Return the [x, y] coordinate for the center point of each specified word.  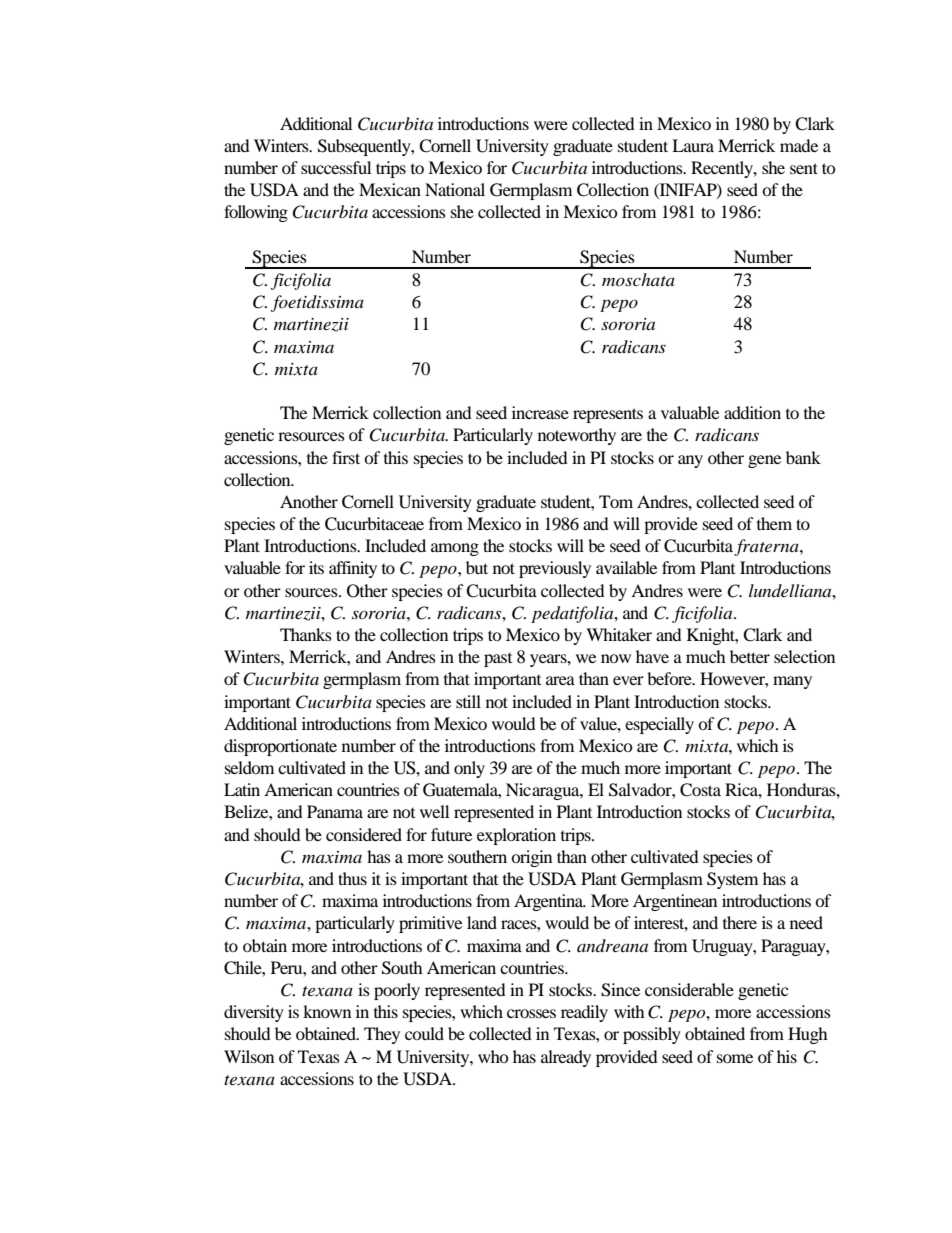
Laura [693, 145]
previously [555, 569]
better [750, 656]
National [455, 189]
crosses [531, 1013]
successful [336, 167]
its [316, 567]
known [327, 1011]
